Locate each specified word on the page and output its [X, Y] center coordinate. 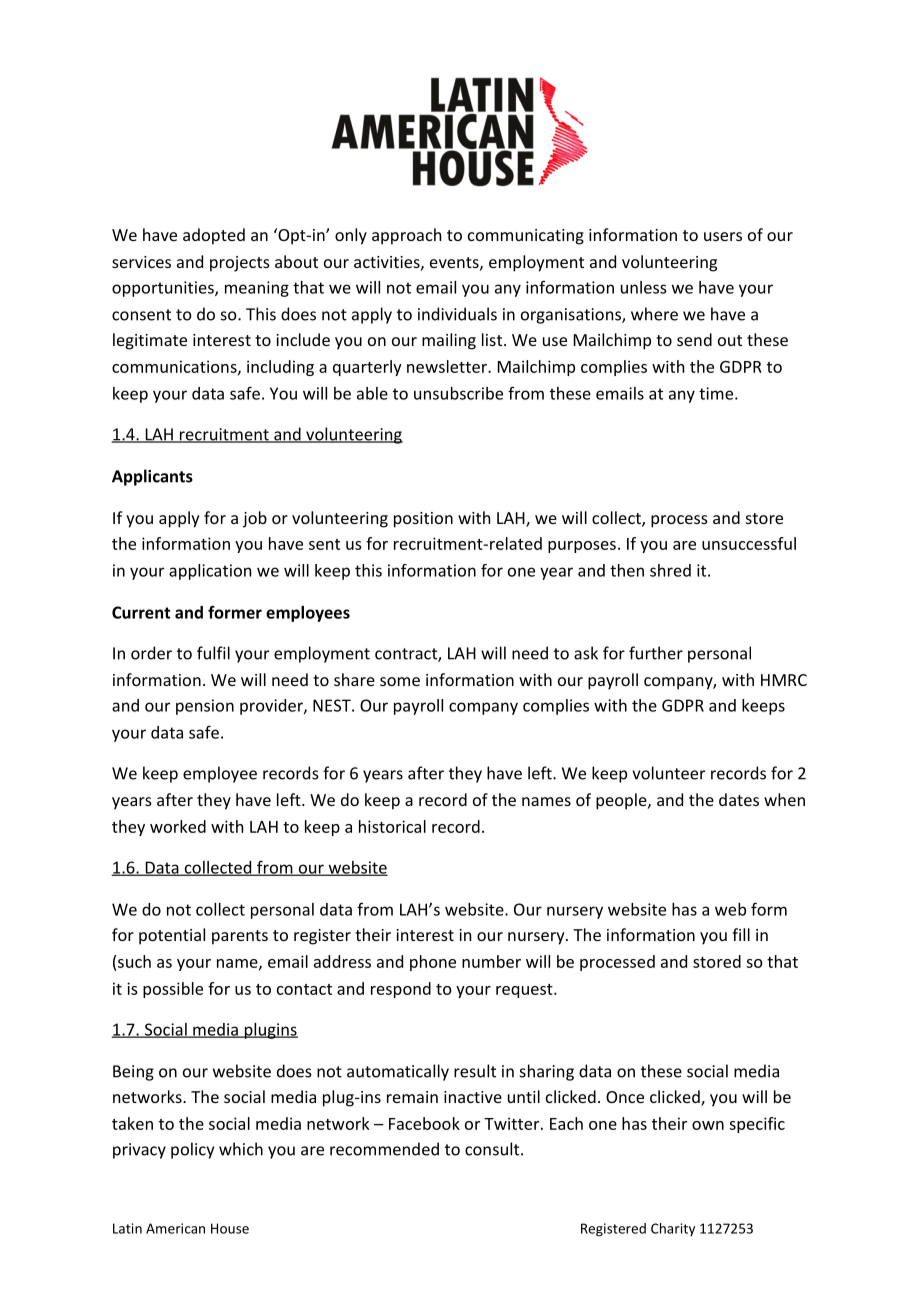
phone [433, 963]
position [423, 520]
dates [739, 799]
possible [173, 990]
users [723, 236]
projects [240, 264]
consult [492, 1149]
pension [205, 707]
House [230, 1228]
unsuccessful [749, 543]
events [455, 263]
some [400, 681]
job [255, 519]
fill [741, 934]
